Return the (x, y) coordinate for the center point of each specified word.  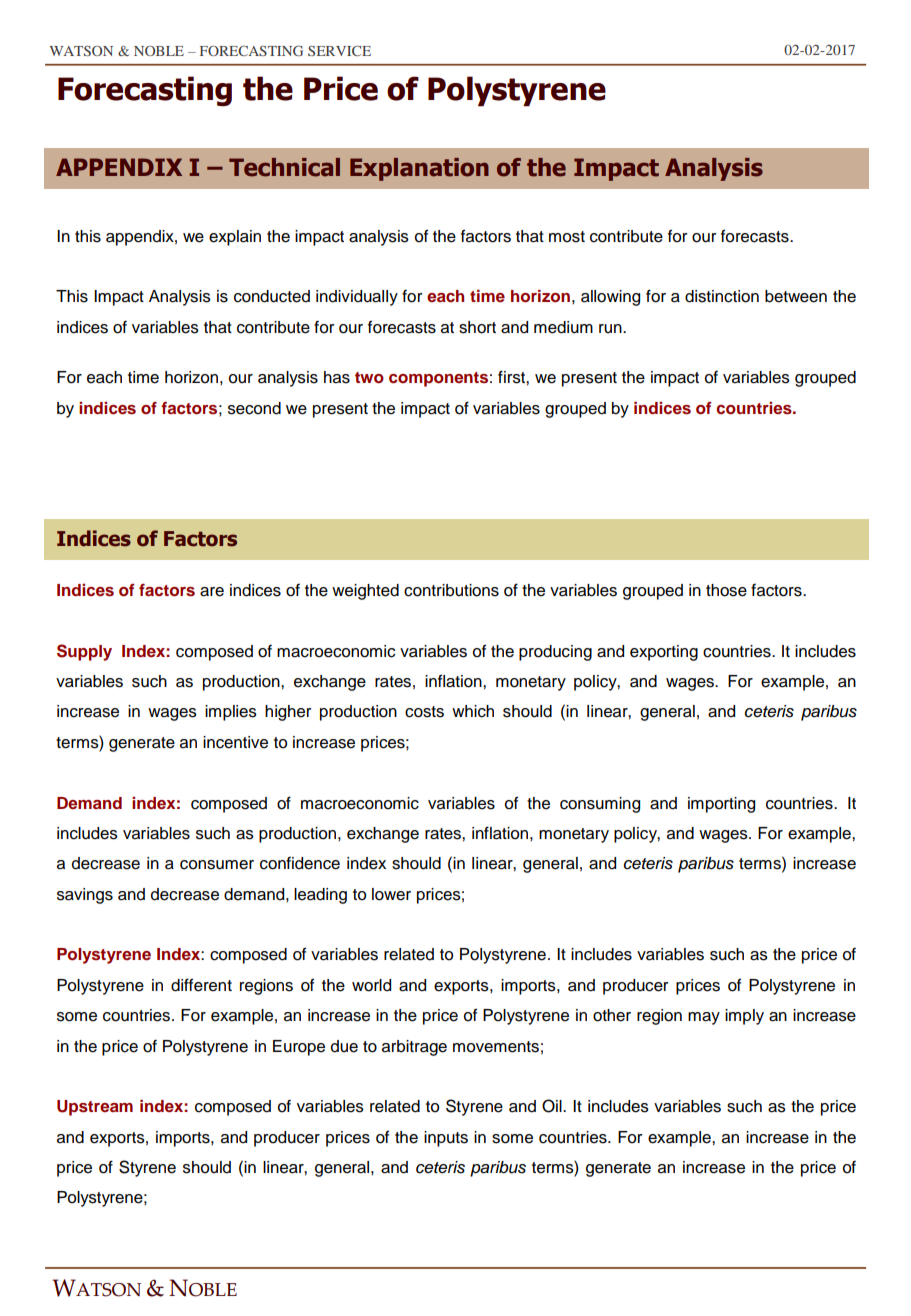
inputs (446, 1139)
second (254, 408)
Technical (284, 167)
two (369, 378)
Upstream (95, 1108)
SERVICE (339, 50)
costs (424, 712)
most (567, 237)
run (611, 329)
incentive (235, 742)
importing (721, 805)
